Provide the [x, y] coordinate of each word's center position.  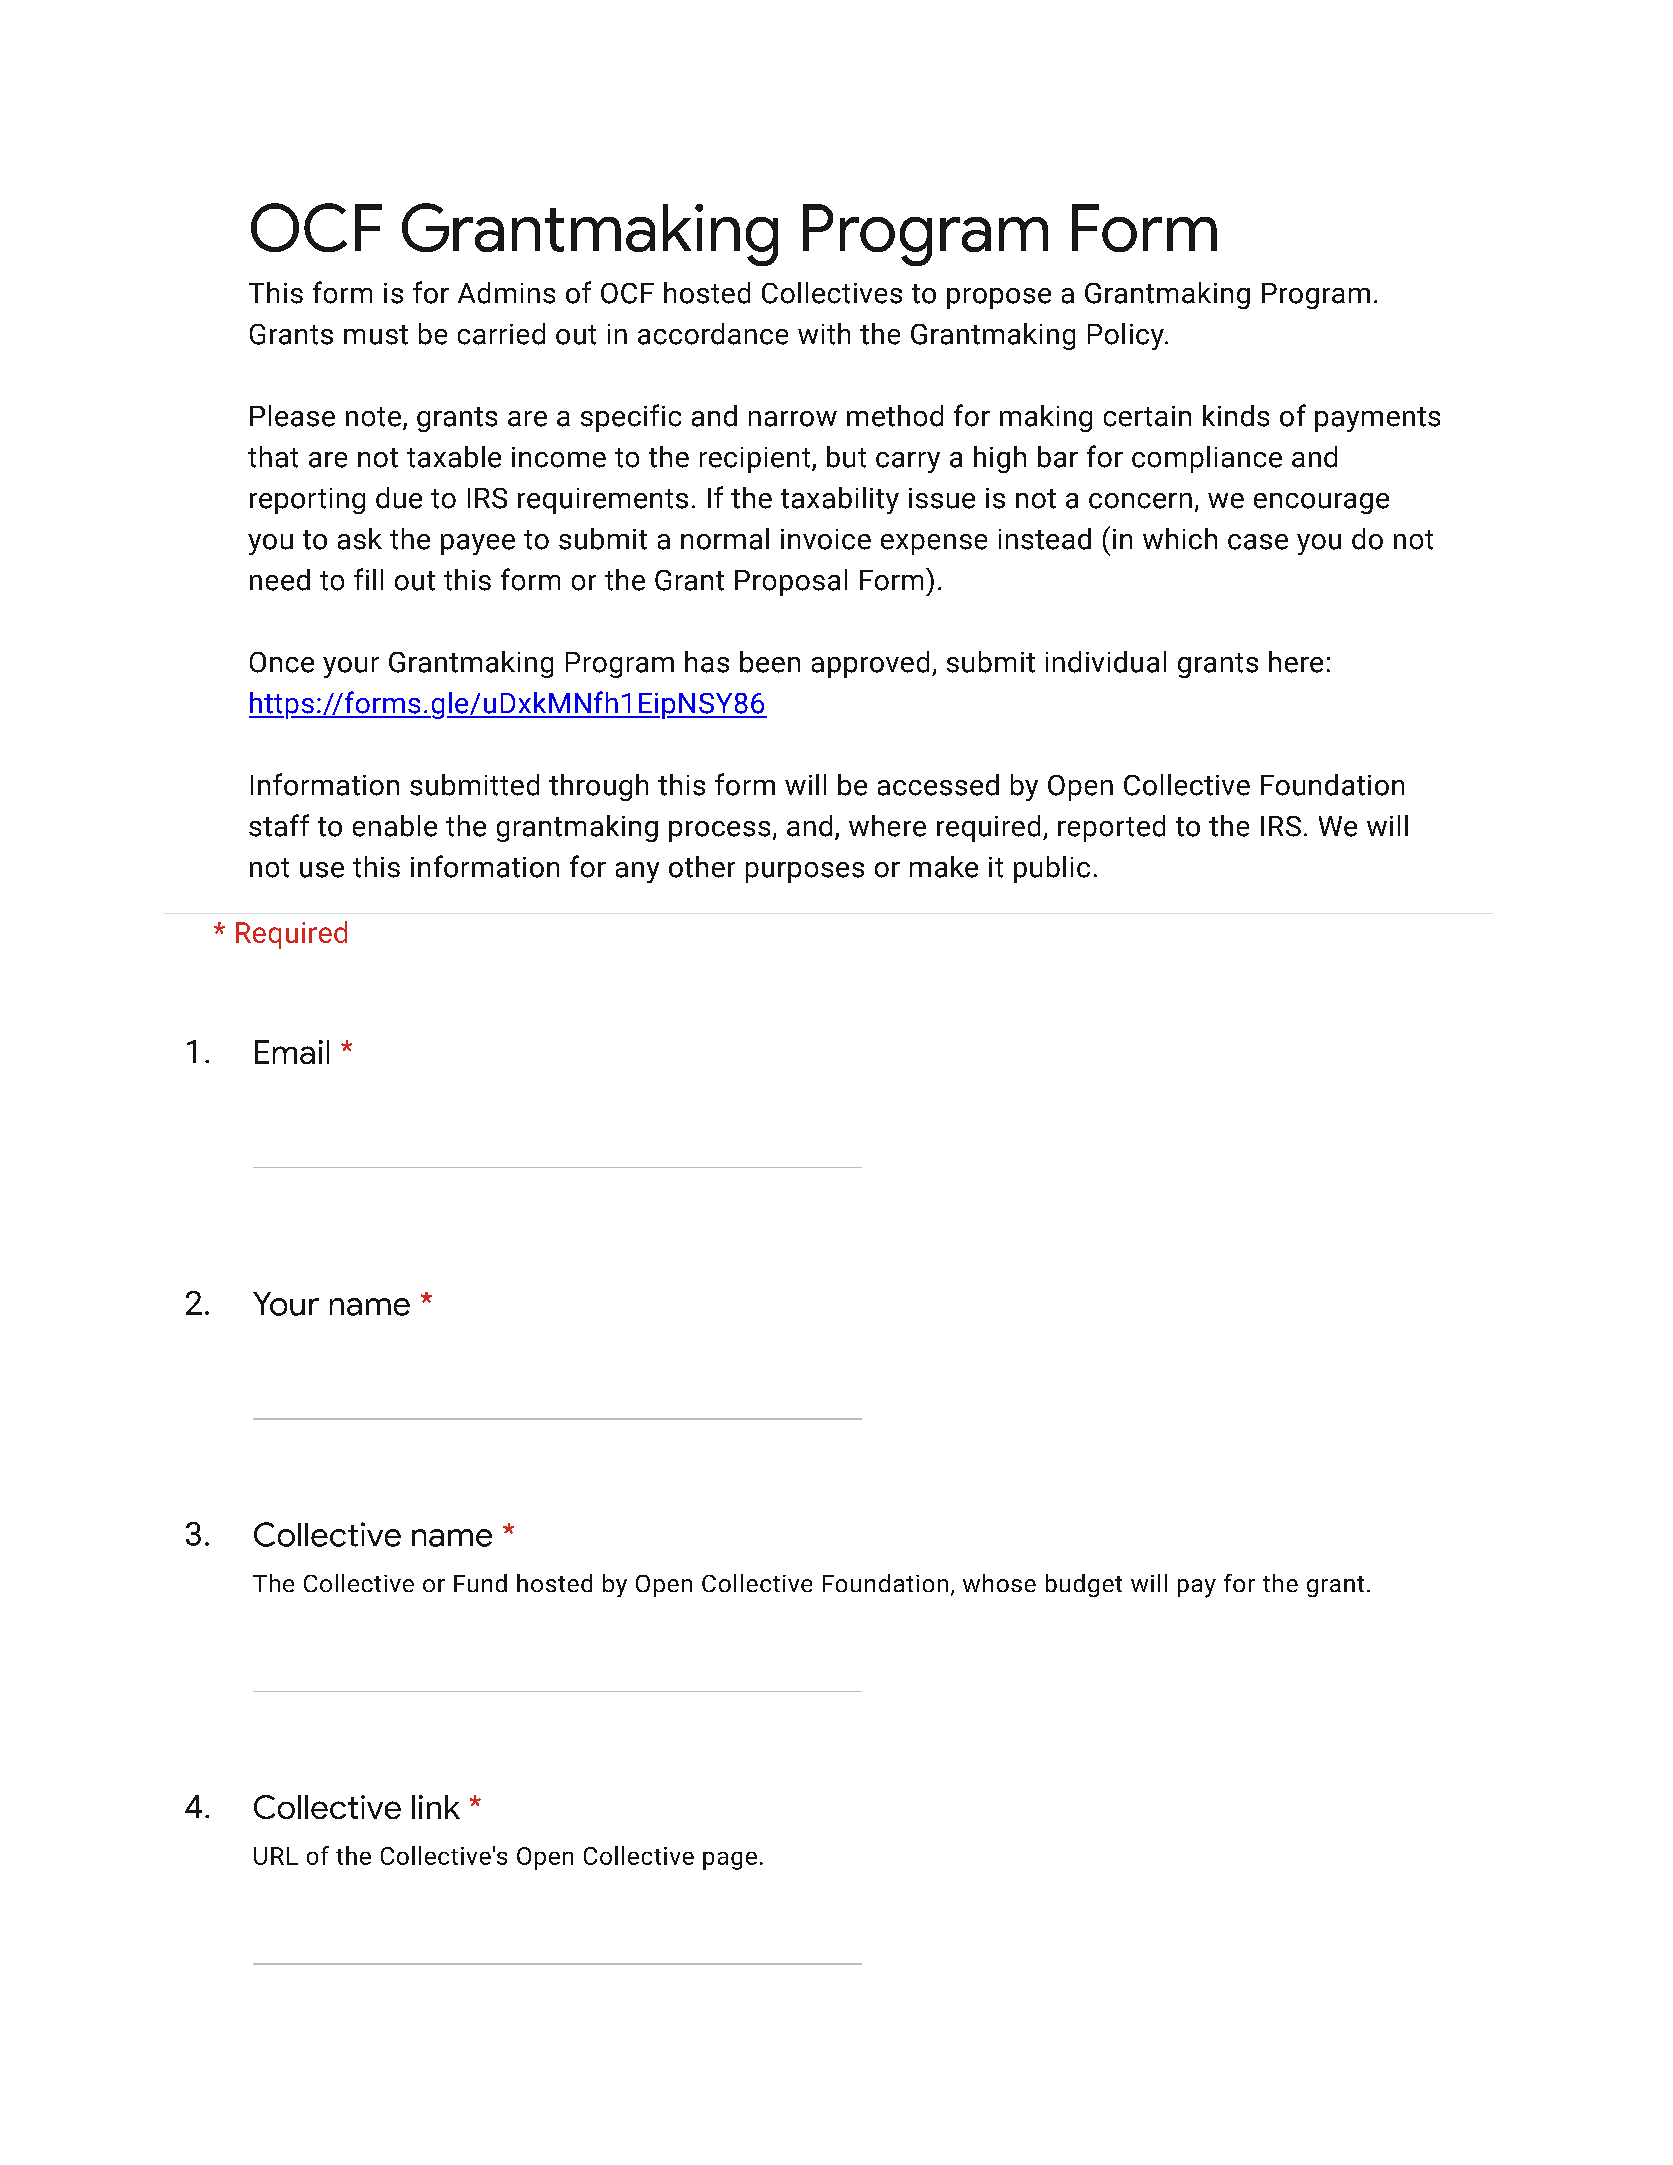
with [824, 334]
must [376, 335]
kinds [1236, 416]
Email [292, 1052]
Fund [480, 1583]
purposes [805, 872]
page [730, 1861]
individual [1106, 662]
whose [999, 1583]
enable [395, 826]
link [436, 1807]
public [1052, 869]
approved [870, 664]
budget [1084, 1585]
